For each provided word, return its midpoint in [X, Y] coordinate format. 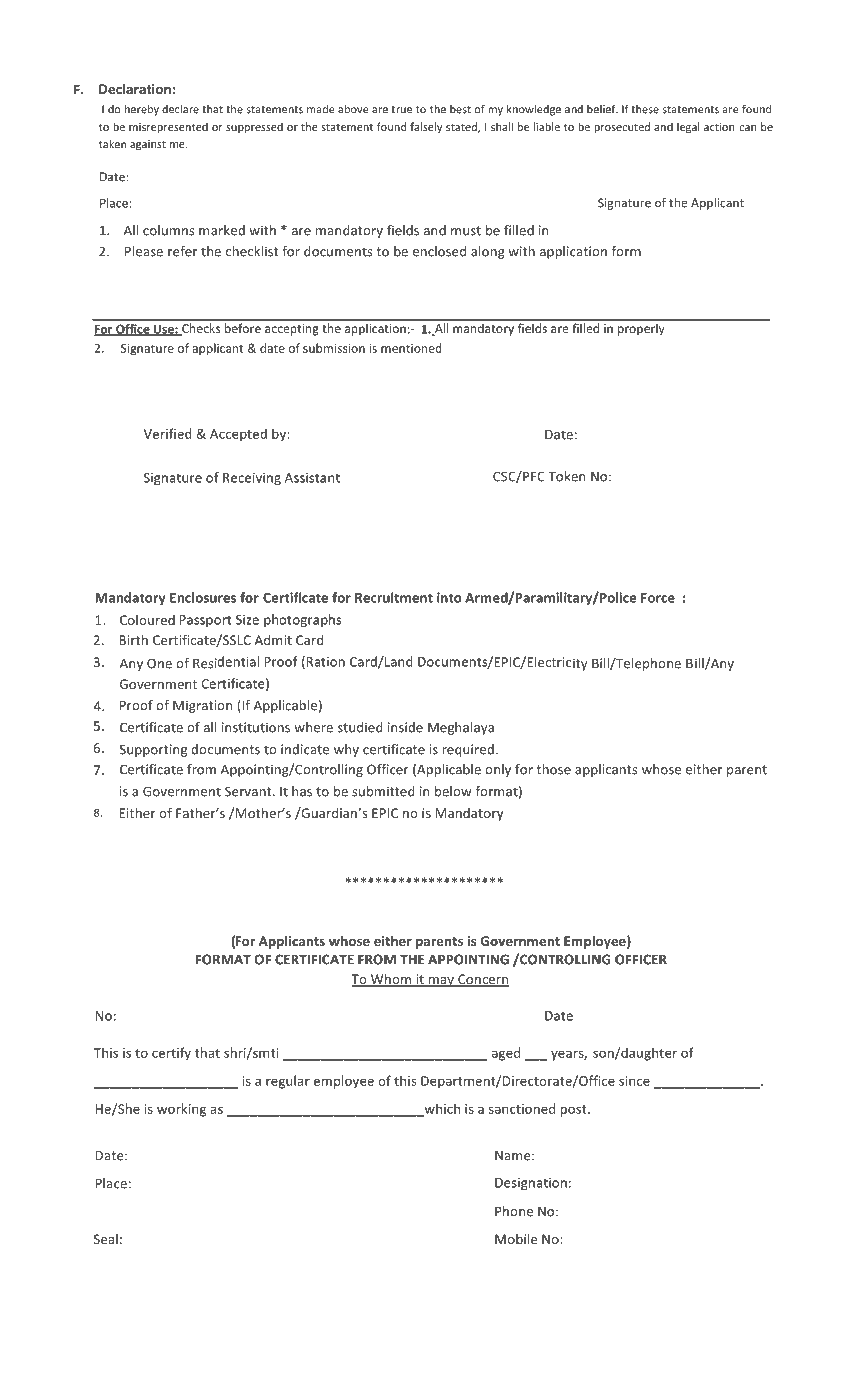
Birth [133, 640]
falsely [426, 127]
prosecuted [622, 127]
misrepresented [168, 127]
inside [405, 727]
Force [658, 598]
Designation [531, 1184]
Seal [106, 1239]
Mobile [516, 1239]
